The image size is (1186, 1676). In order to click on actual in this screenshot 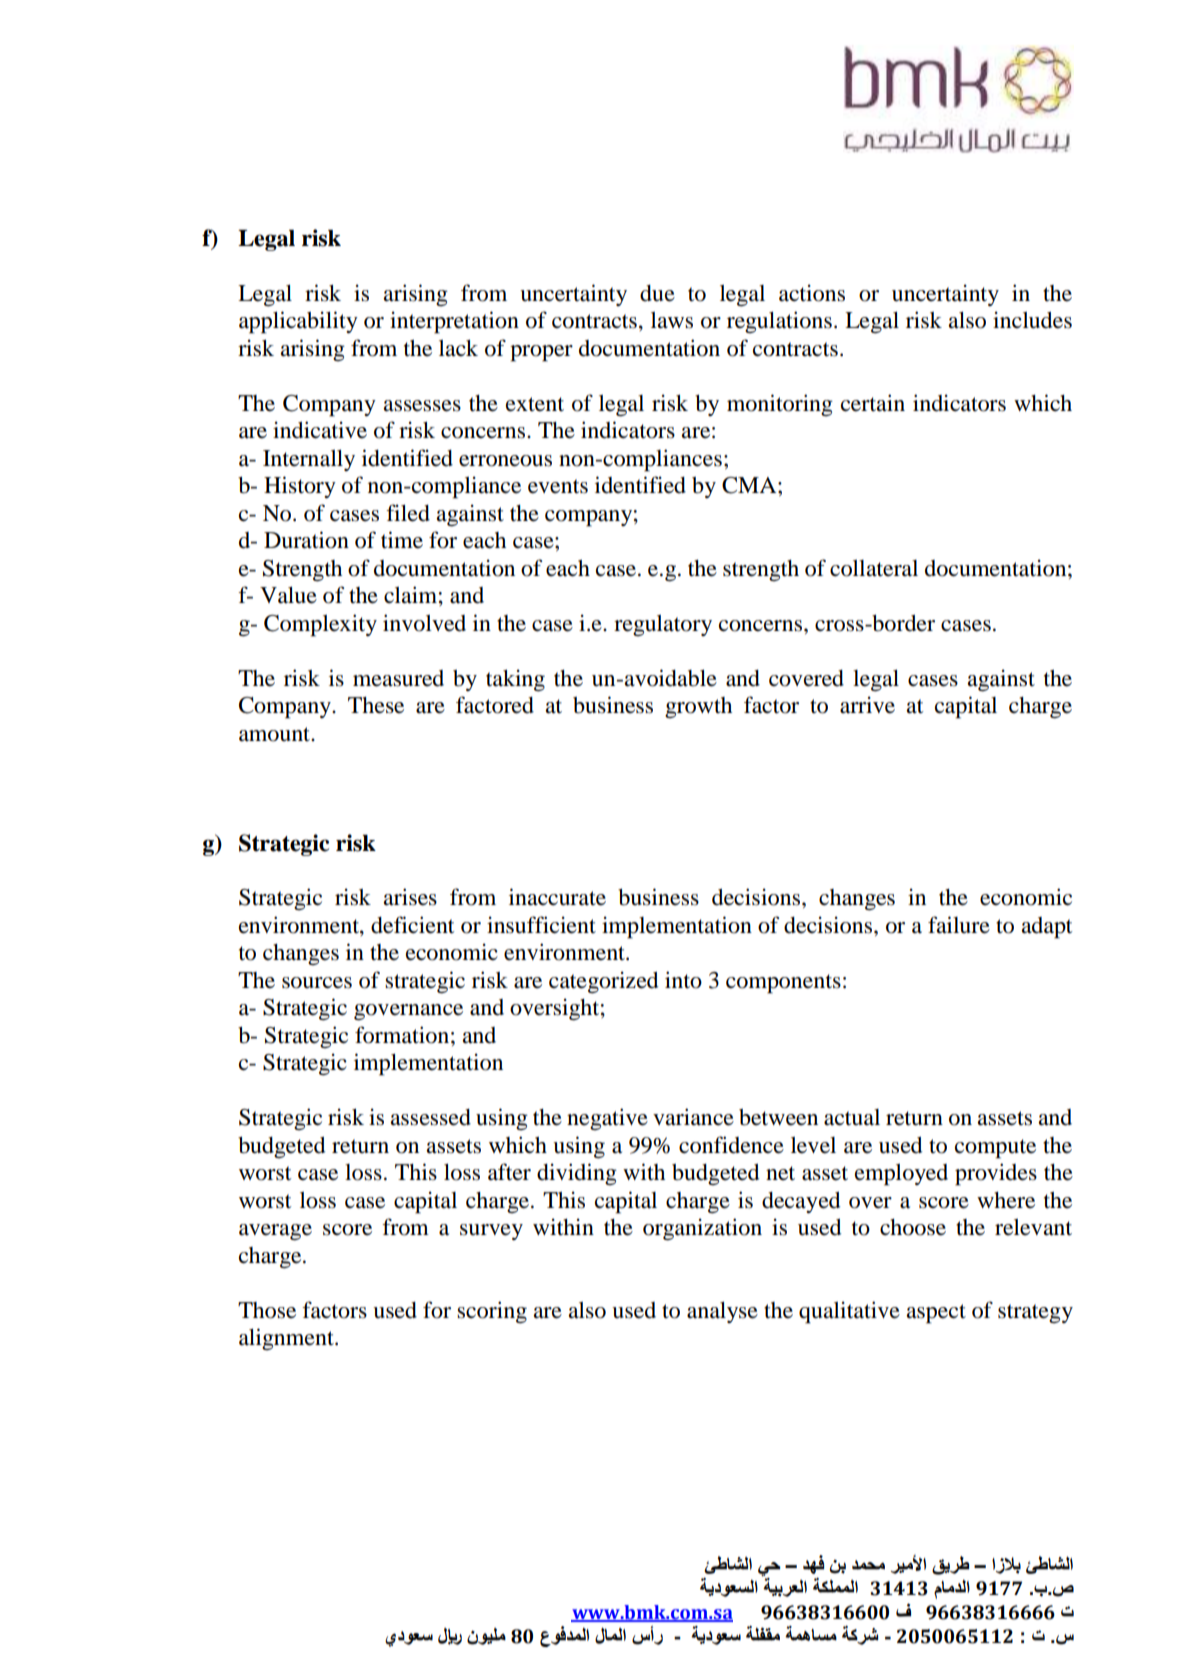, I will do `click(852, 1117)`.
